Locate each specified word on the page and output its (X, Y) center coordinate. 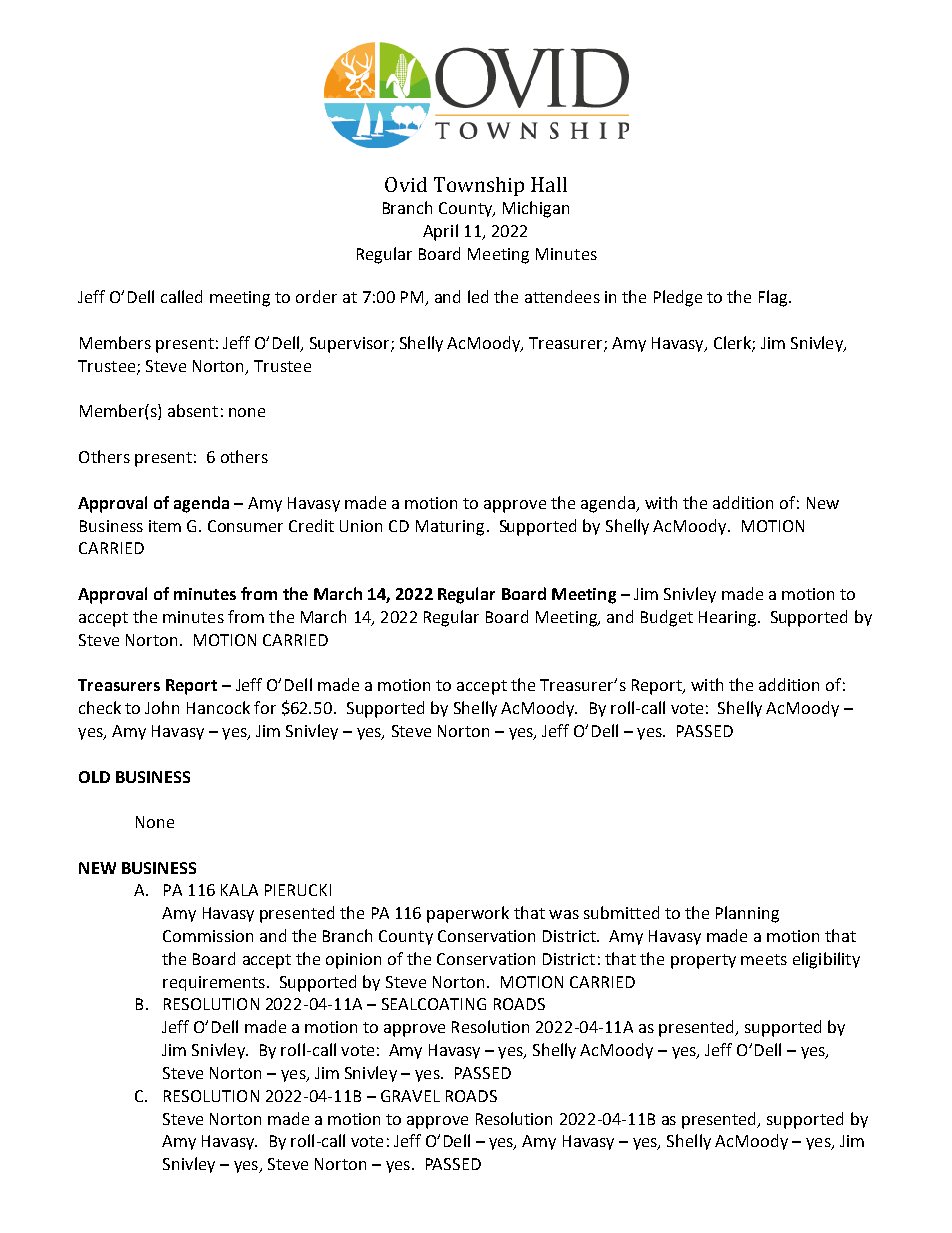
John (162, 707)
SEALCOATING (434, 1004)
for (265, 707)
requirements (214, 983)
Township (479, 186)
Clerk (733, 344)
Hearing (727, 619)
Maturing (450, 528)
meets (764, 959)
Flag (774, 298)
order (316, 296)
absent (193, 410)
